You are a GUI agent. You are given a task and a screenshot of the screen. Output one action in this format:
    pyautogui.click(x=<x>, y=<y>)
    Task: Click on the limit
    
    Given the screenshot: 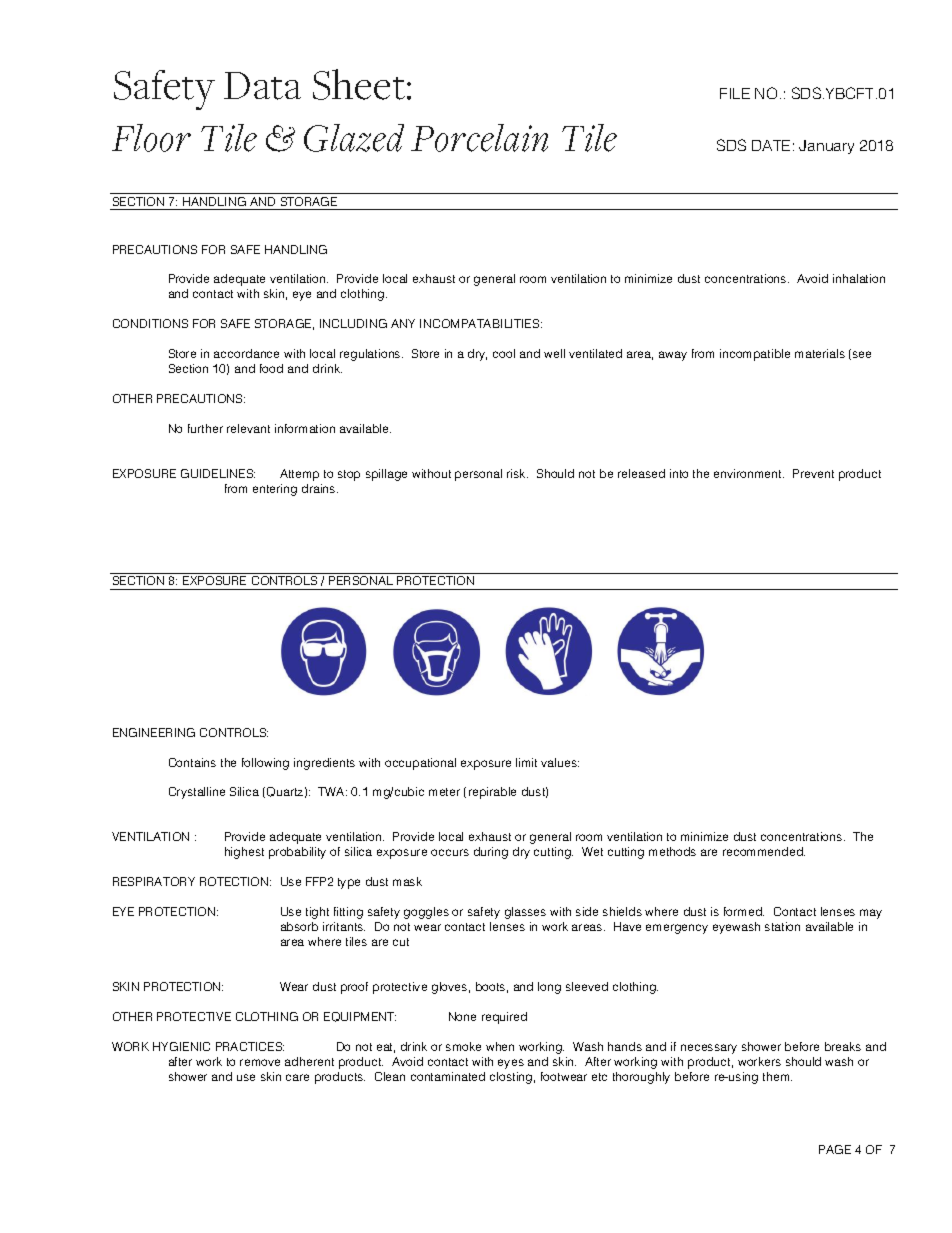 What is the action you would take?
    pyautogui.click(x=526, y=762)
